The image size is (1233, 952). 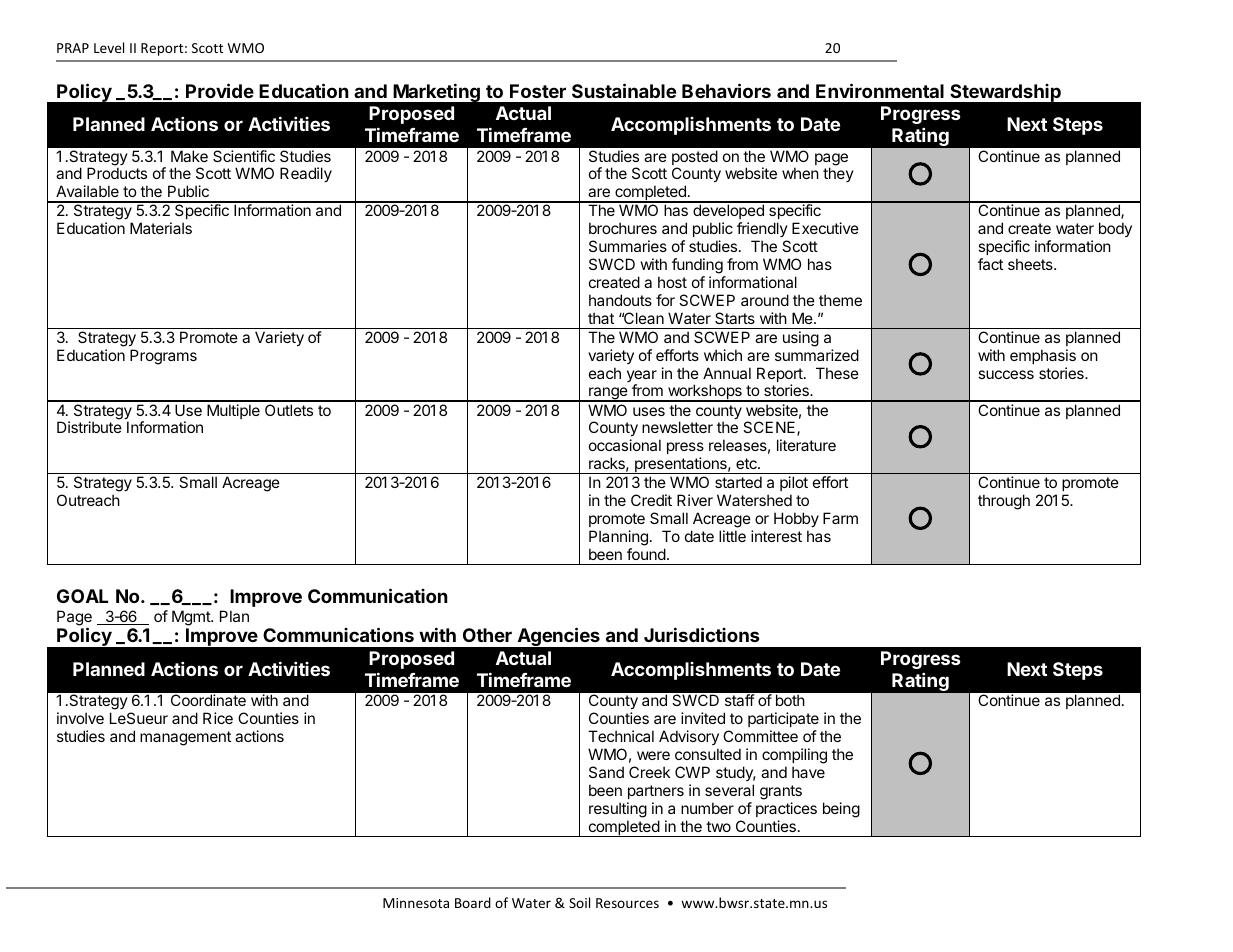 I want to click on occasional, so click(x=625, y=445).
